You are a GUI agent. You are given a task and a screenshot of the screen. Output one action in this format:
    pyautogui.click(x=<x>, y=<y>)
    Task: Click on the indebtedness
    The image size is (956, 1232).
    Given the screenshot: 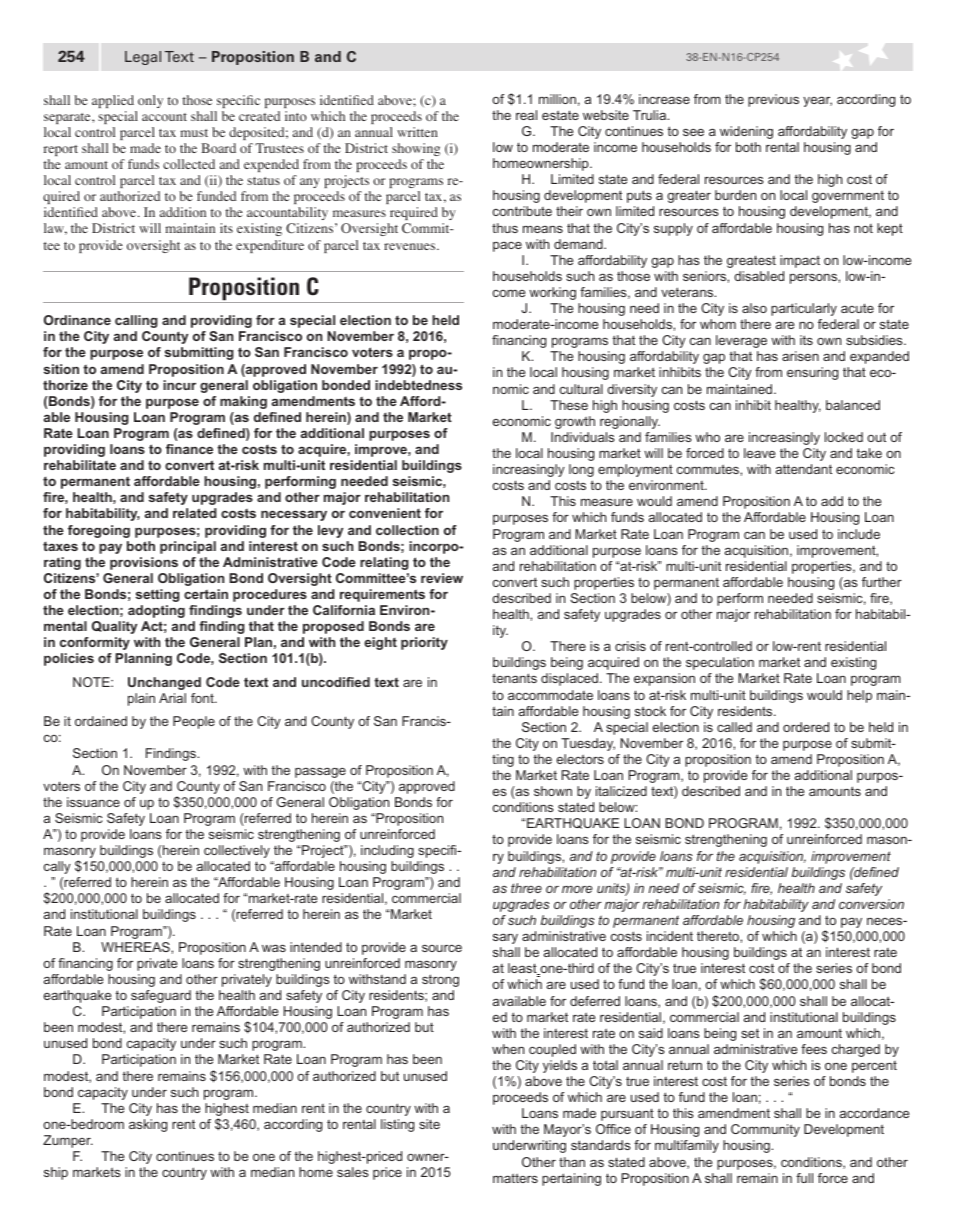 What is the action you would take?
    pyautogui.click(x=418, y=385)
